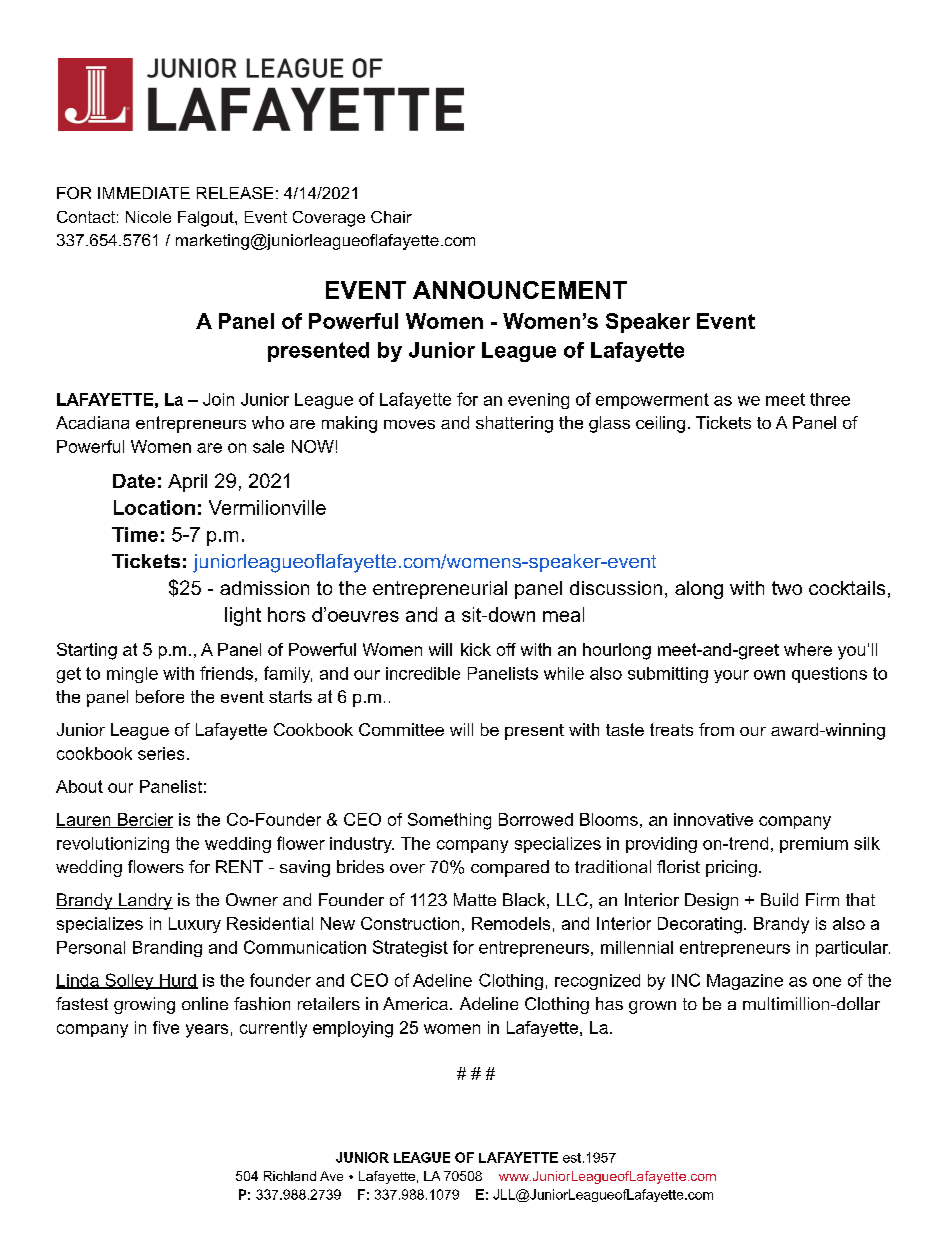 The height and width of the screenshot is (1233, 952). Describe the element at coordinates (520, 290) in the screenshot. I see `ANNOUNCEMENT` at that location.
